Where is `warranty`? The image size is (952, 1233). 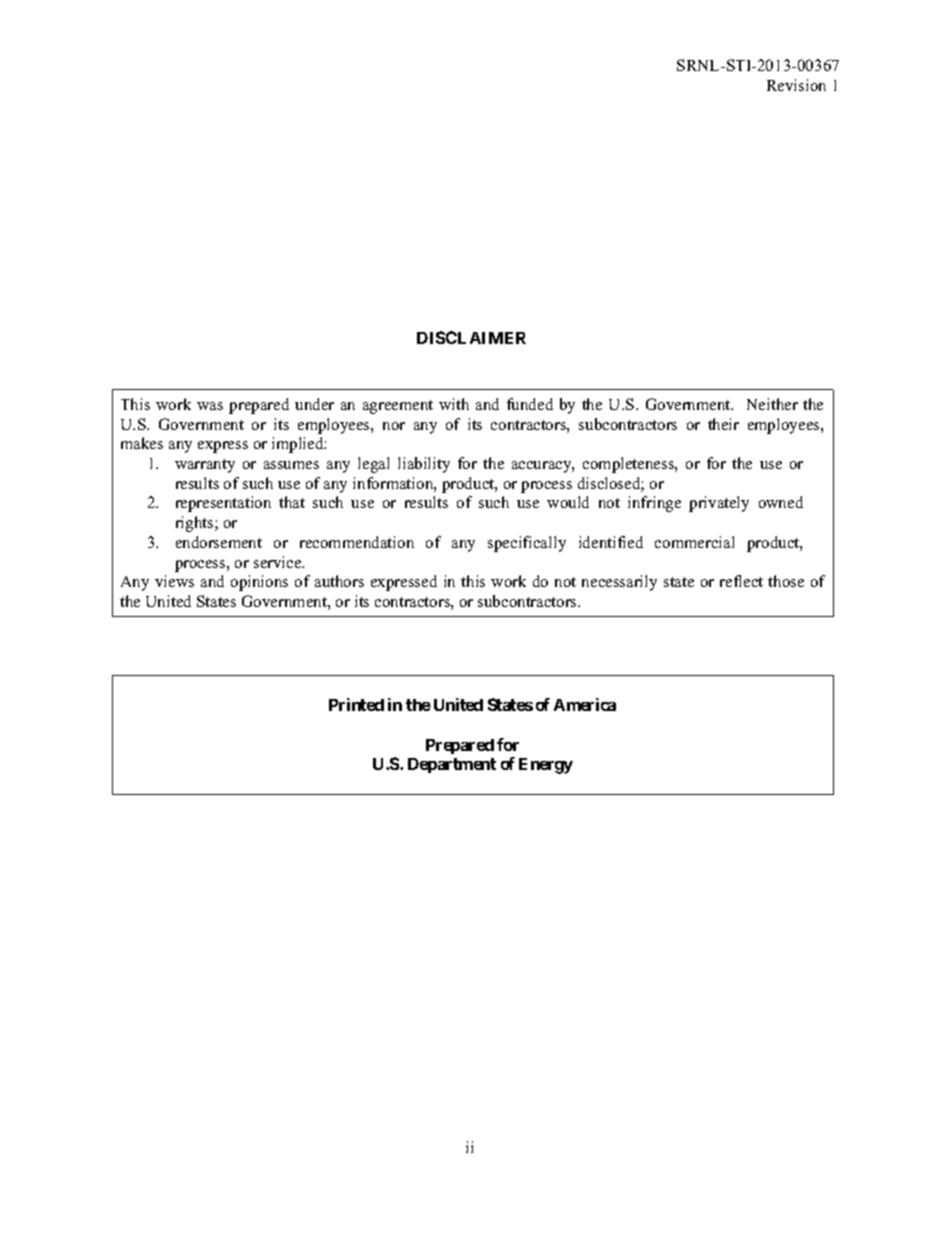
warranty is located at coordinates (205, 466).
